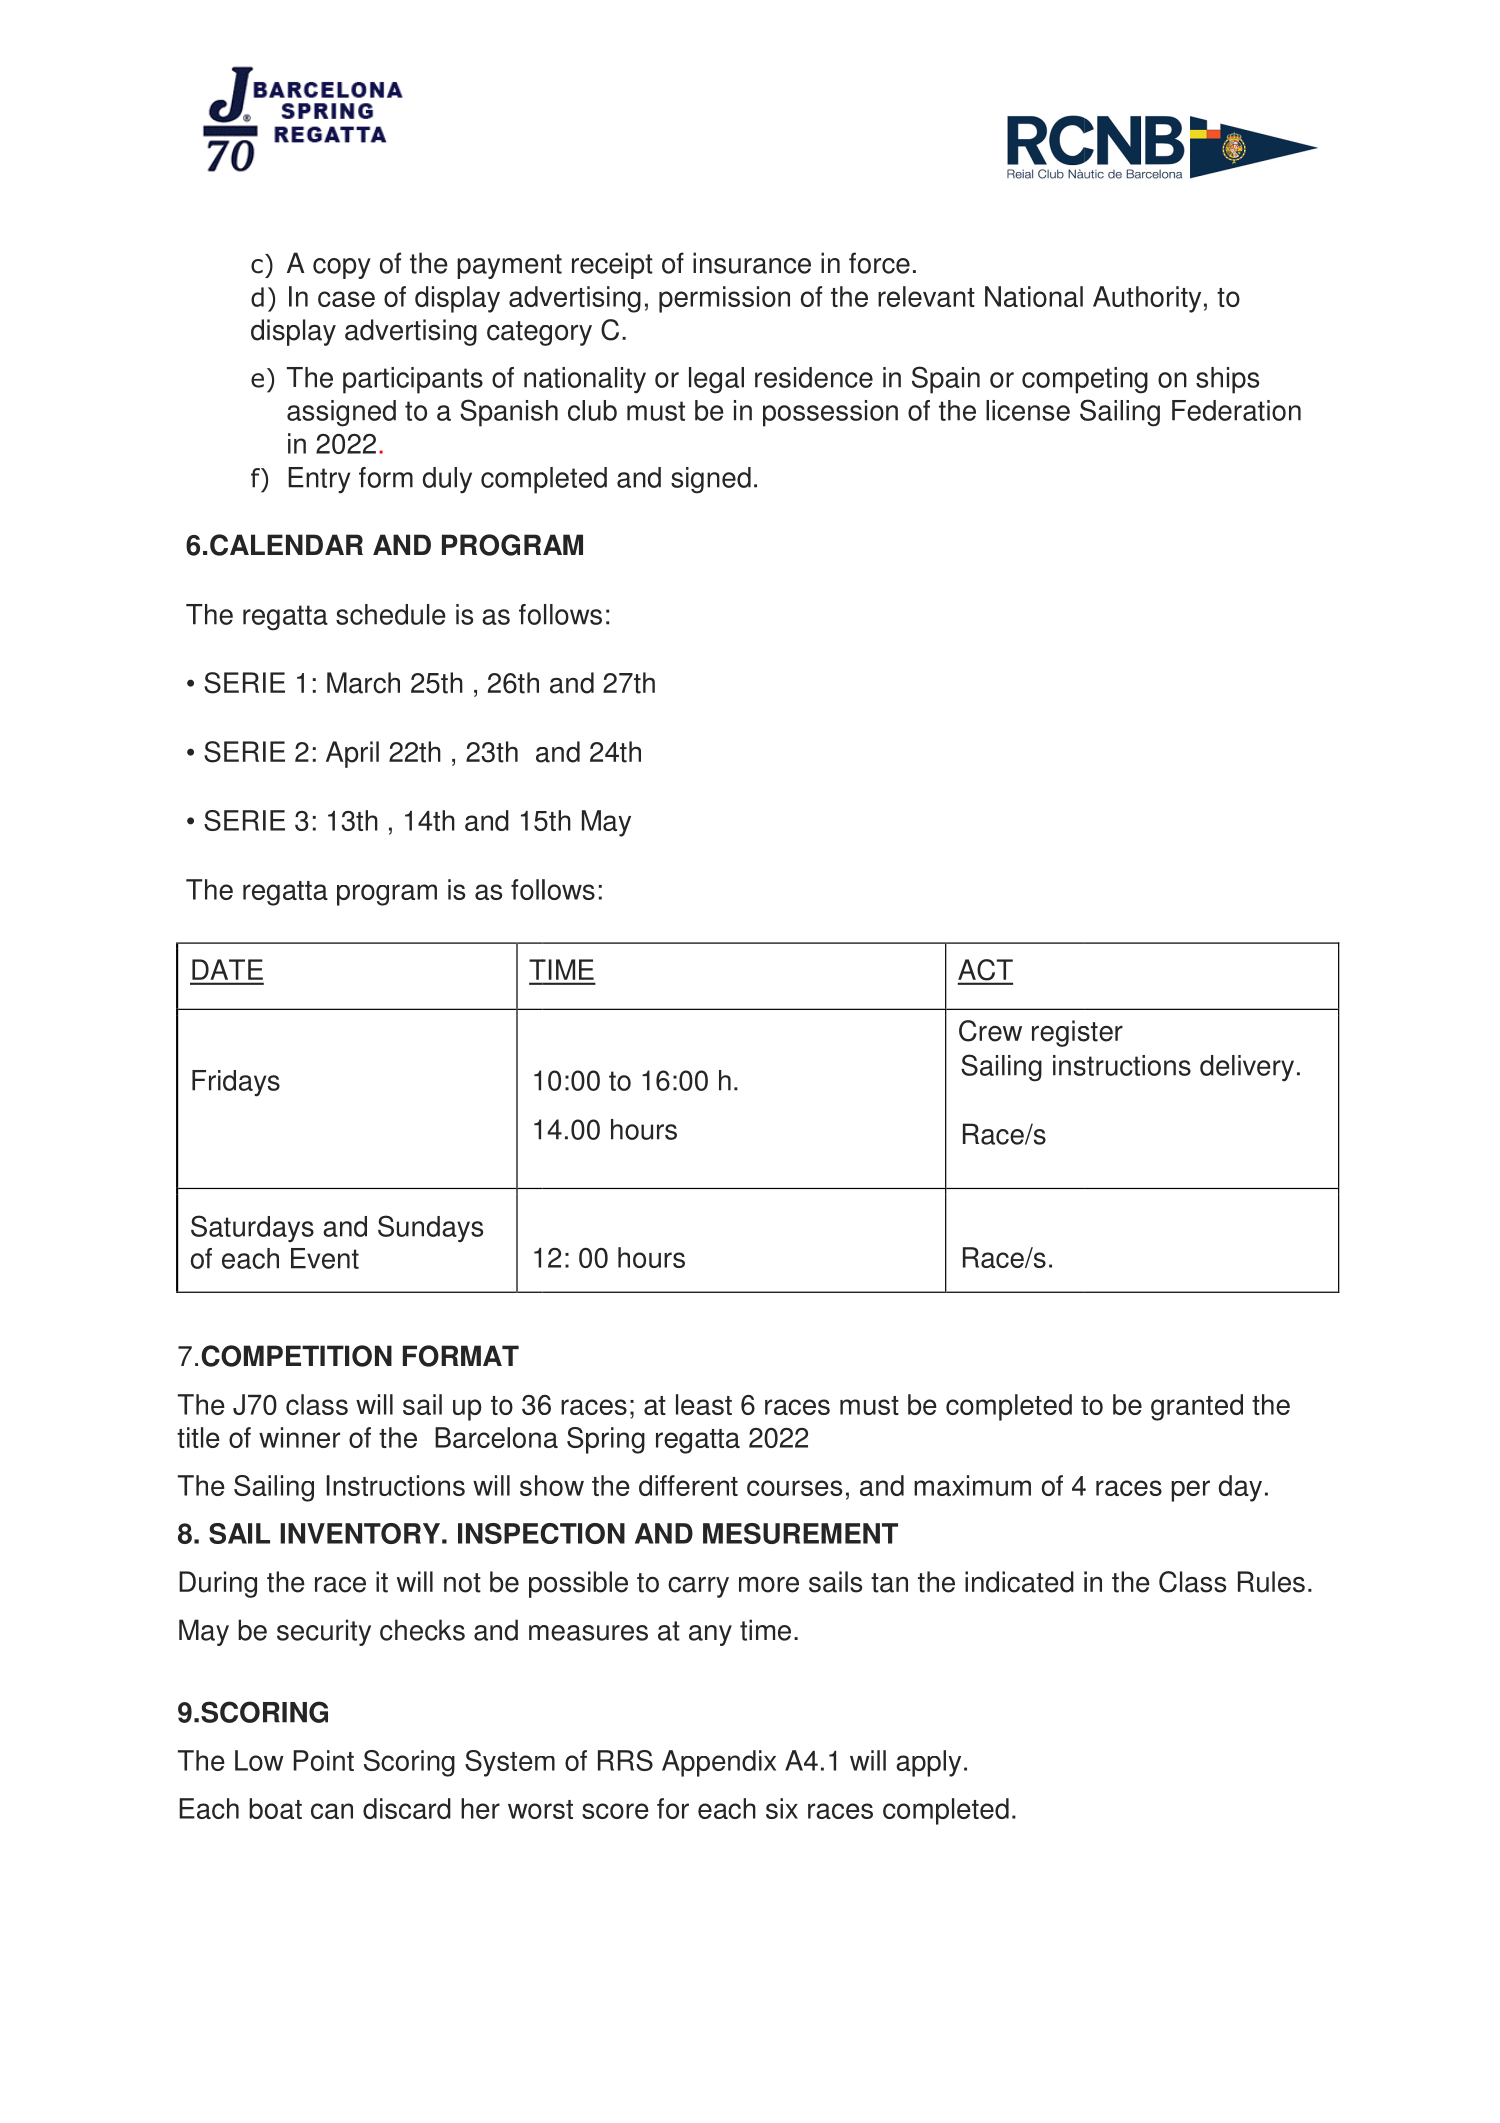 The image size is (1500, 2123). What do you see at coordinates (430, 1229) in the screenshot?
I see `Sundays` at bounding box center [430, 1229].
